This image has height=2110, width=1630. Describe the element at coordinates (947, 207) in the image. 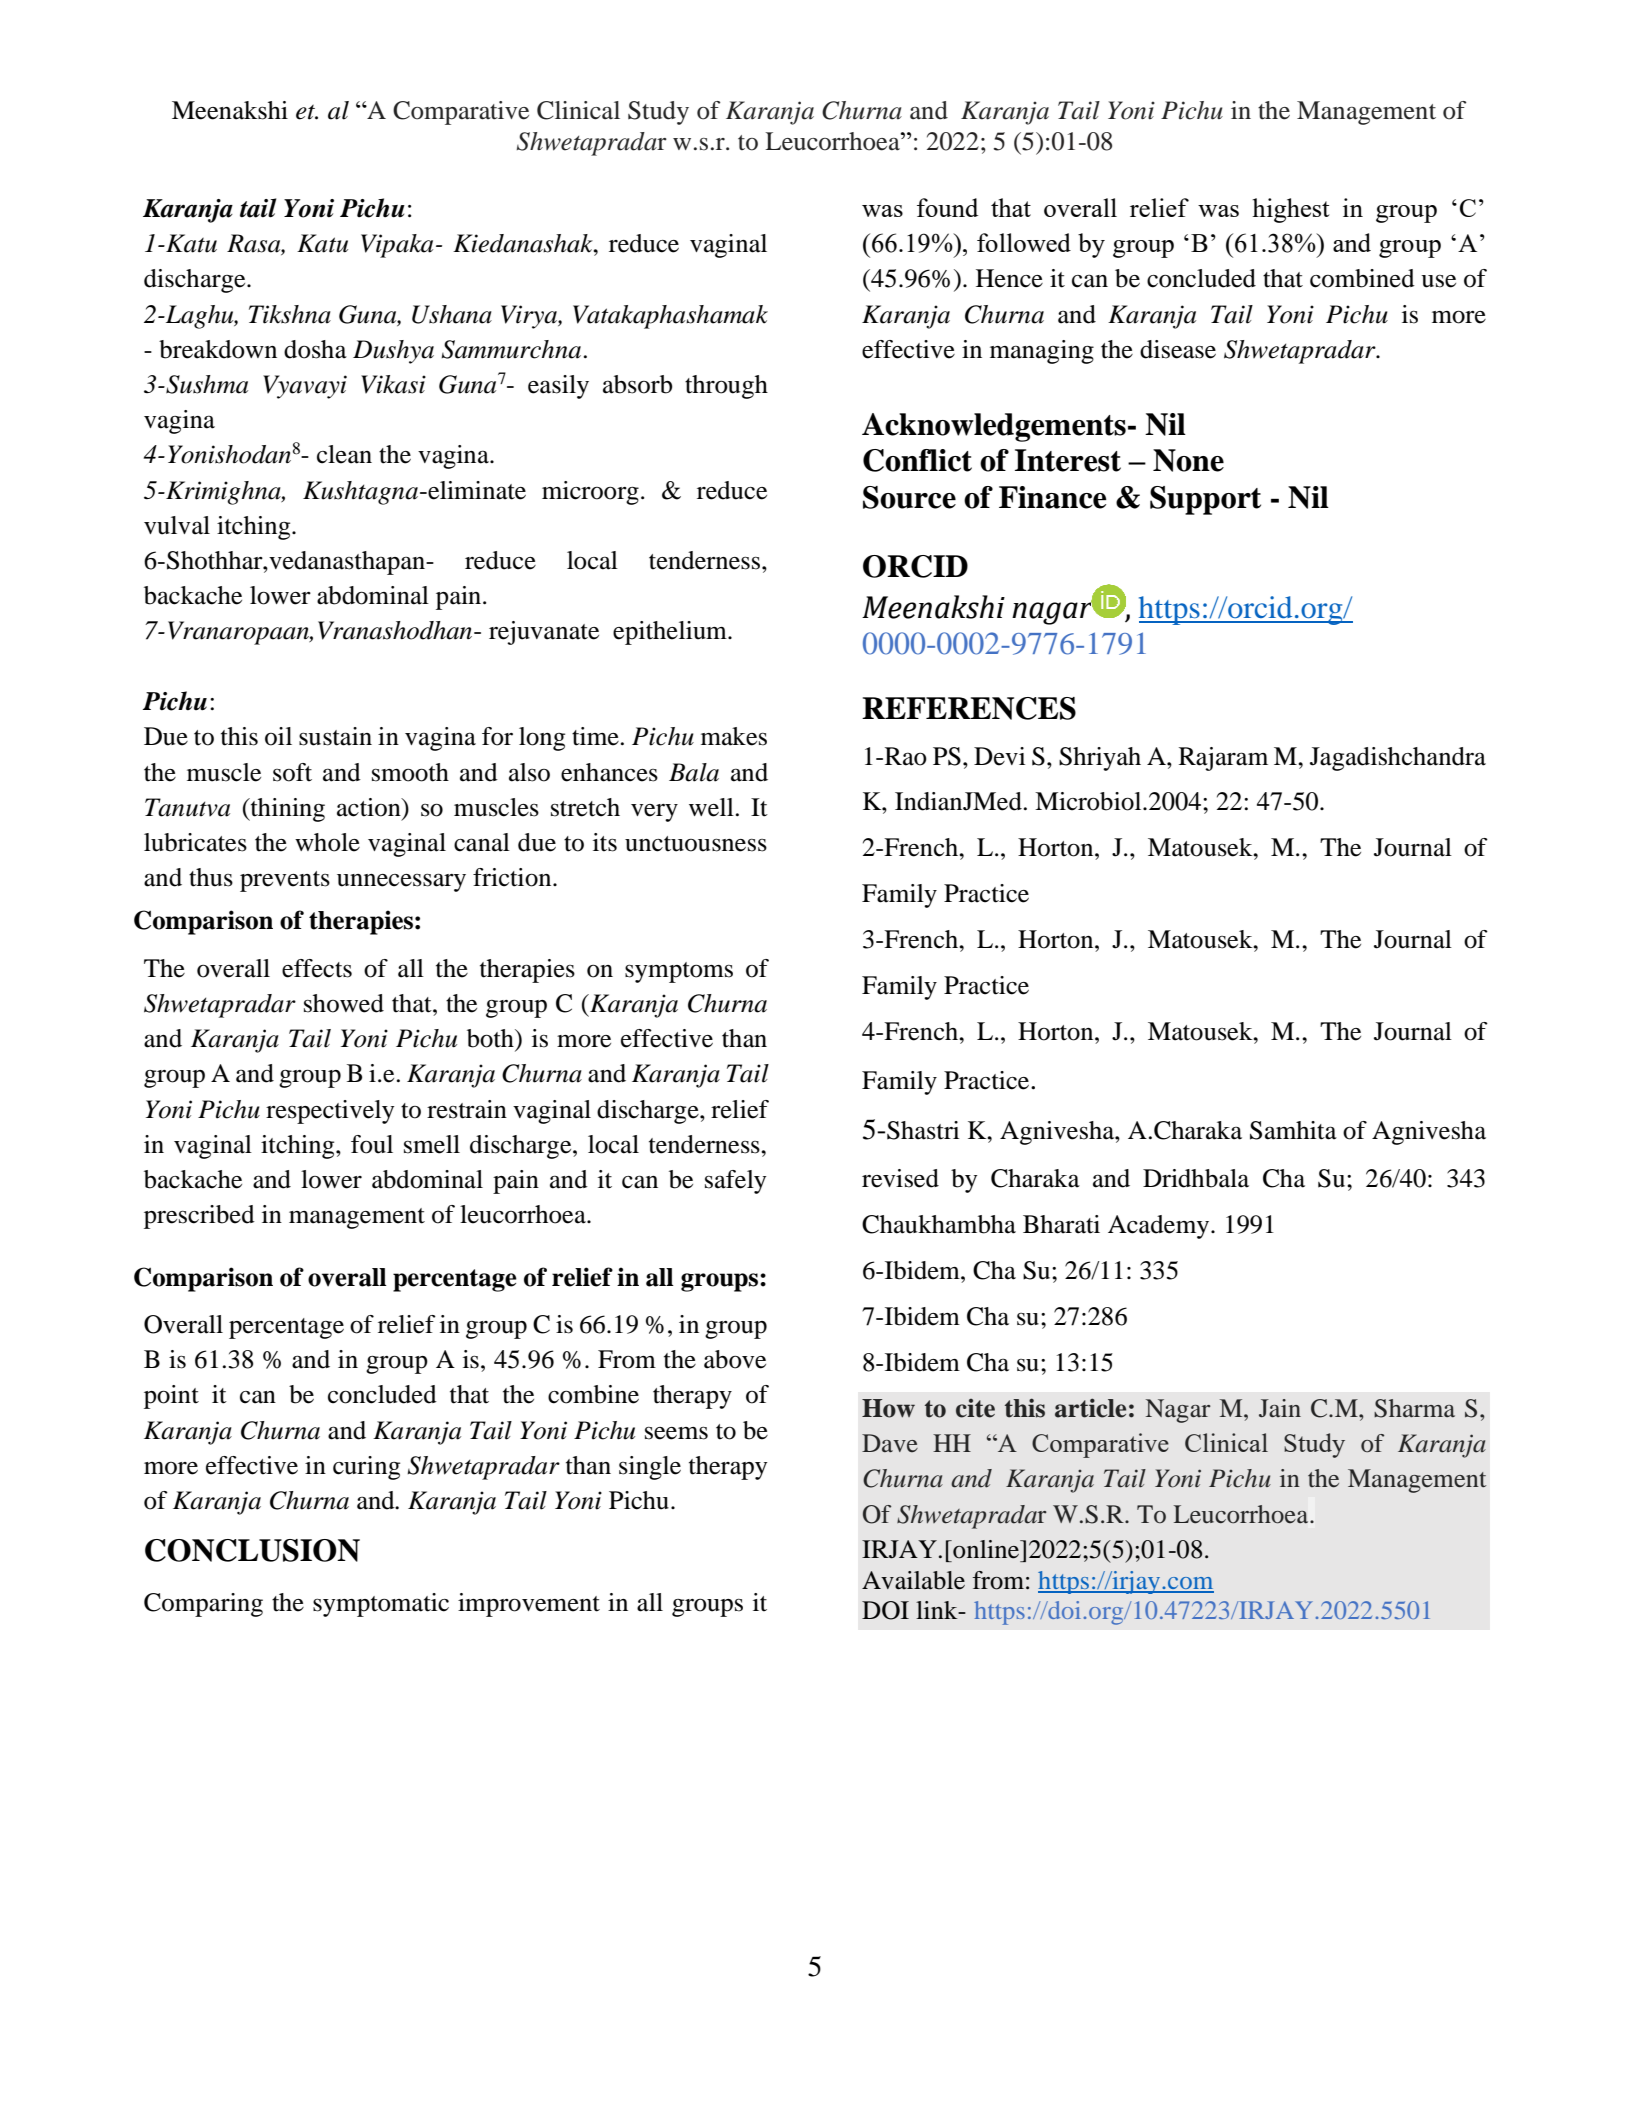

I see `found` at that location.
